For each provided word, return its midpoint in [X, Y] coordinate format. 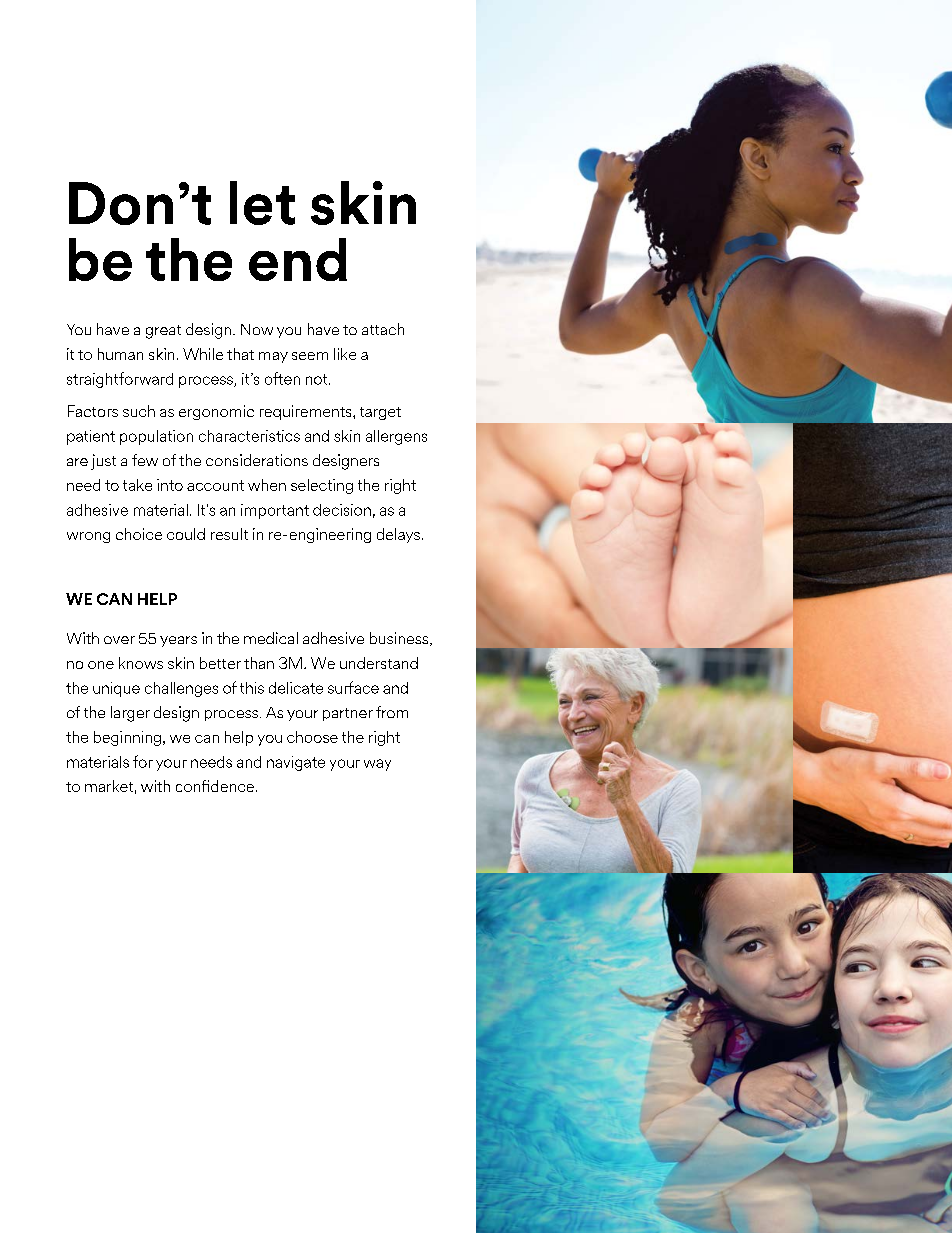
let [262, 203]
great [163, 332]
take [137, 485]
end [298, 259]
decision [342, 510]
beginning [127, 738]
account [215, 485]
